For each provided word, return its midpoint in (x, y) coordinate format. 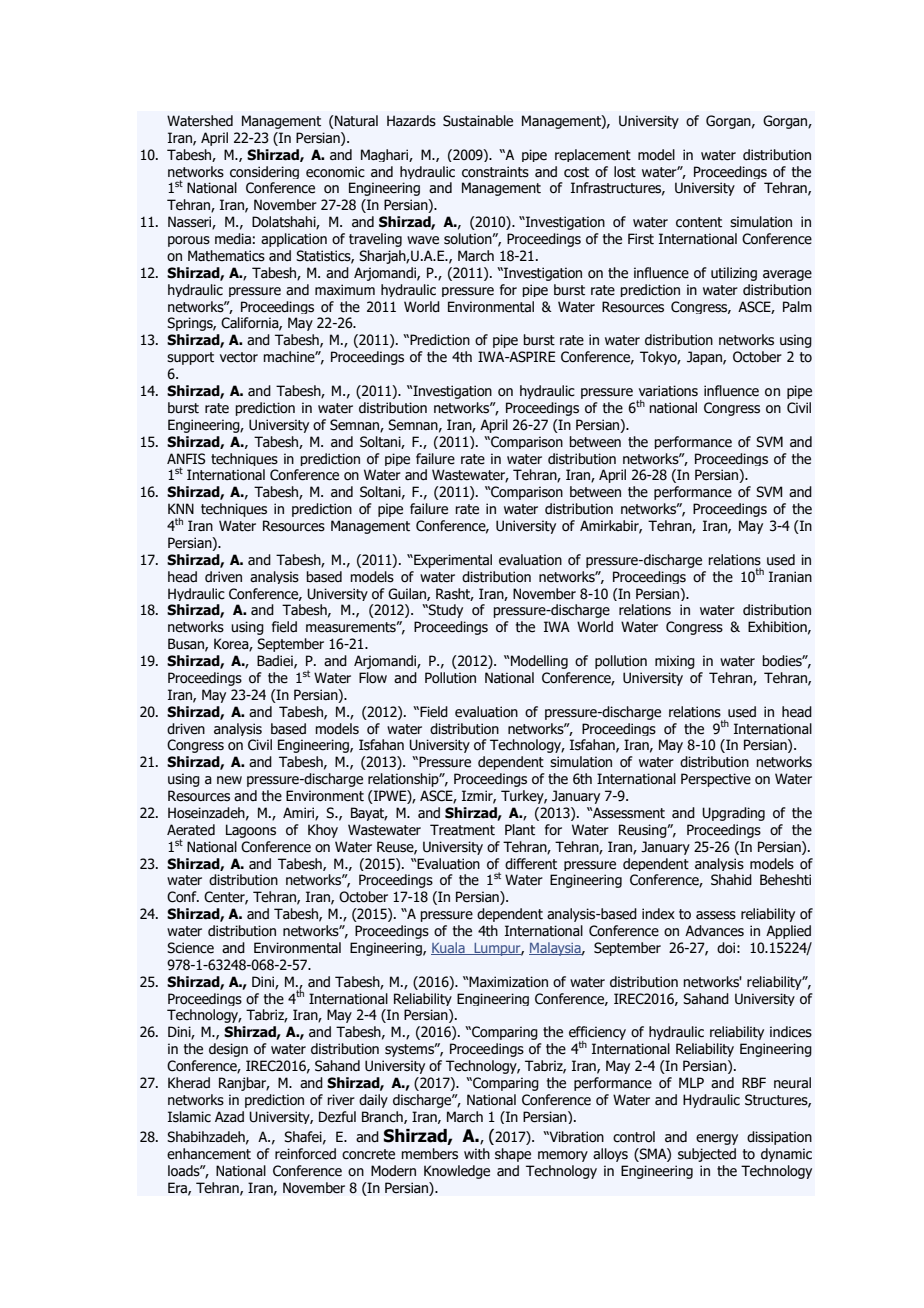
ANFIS (186, 459)
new (229, 780)
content (699, 222)
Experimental (452, 561)
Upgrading (733, 814)
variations (668, 391)
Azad (229, 1117)
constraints (495, 172)
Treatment (462, 830)
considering (264, 172)
